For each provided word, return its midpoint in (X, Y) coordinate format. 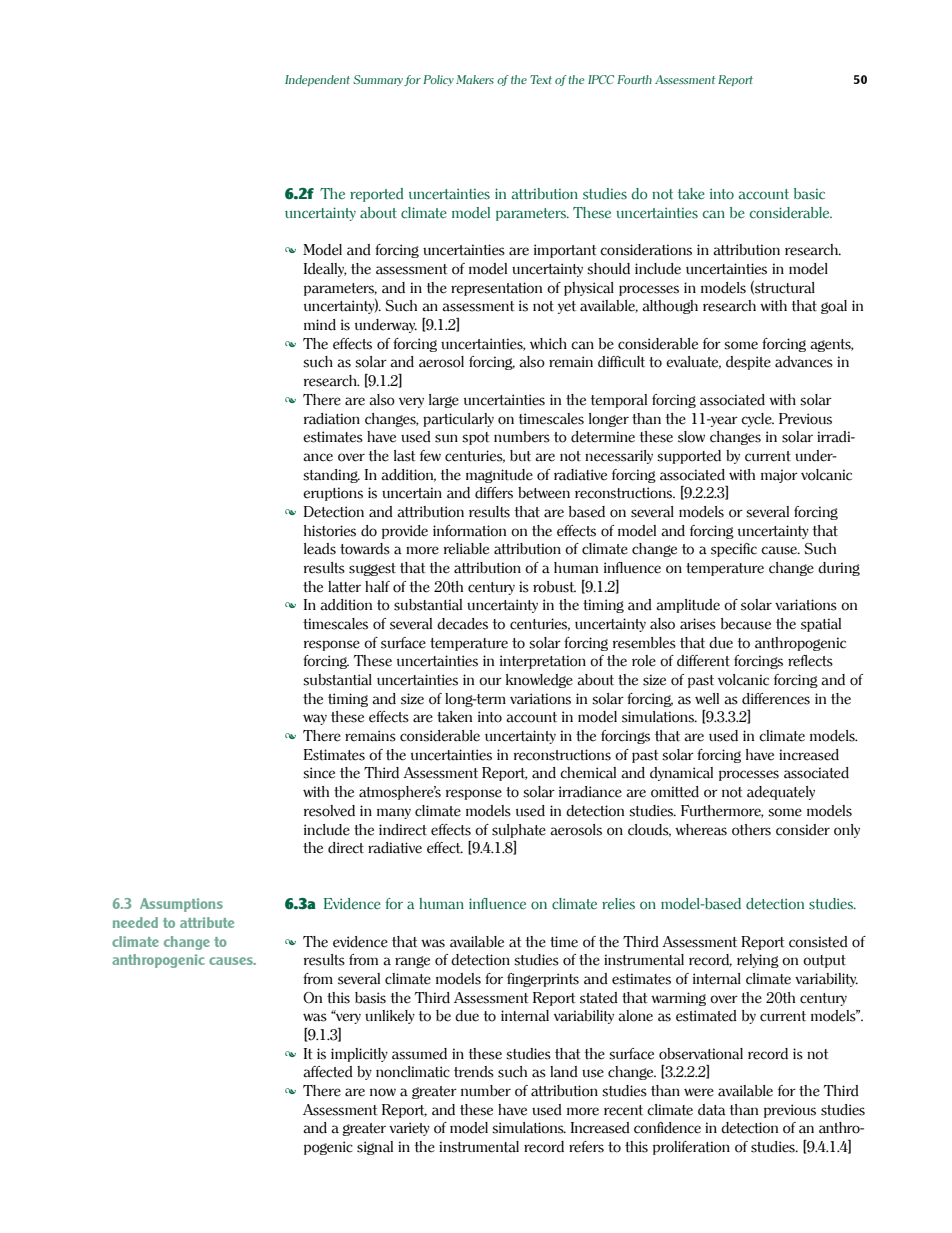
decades (462, 624)
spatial (821, 625)
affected (328, 1072)
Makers (475, 79)
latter (344, 587)
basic (809, 194)
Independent (317, 80)
